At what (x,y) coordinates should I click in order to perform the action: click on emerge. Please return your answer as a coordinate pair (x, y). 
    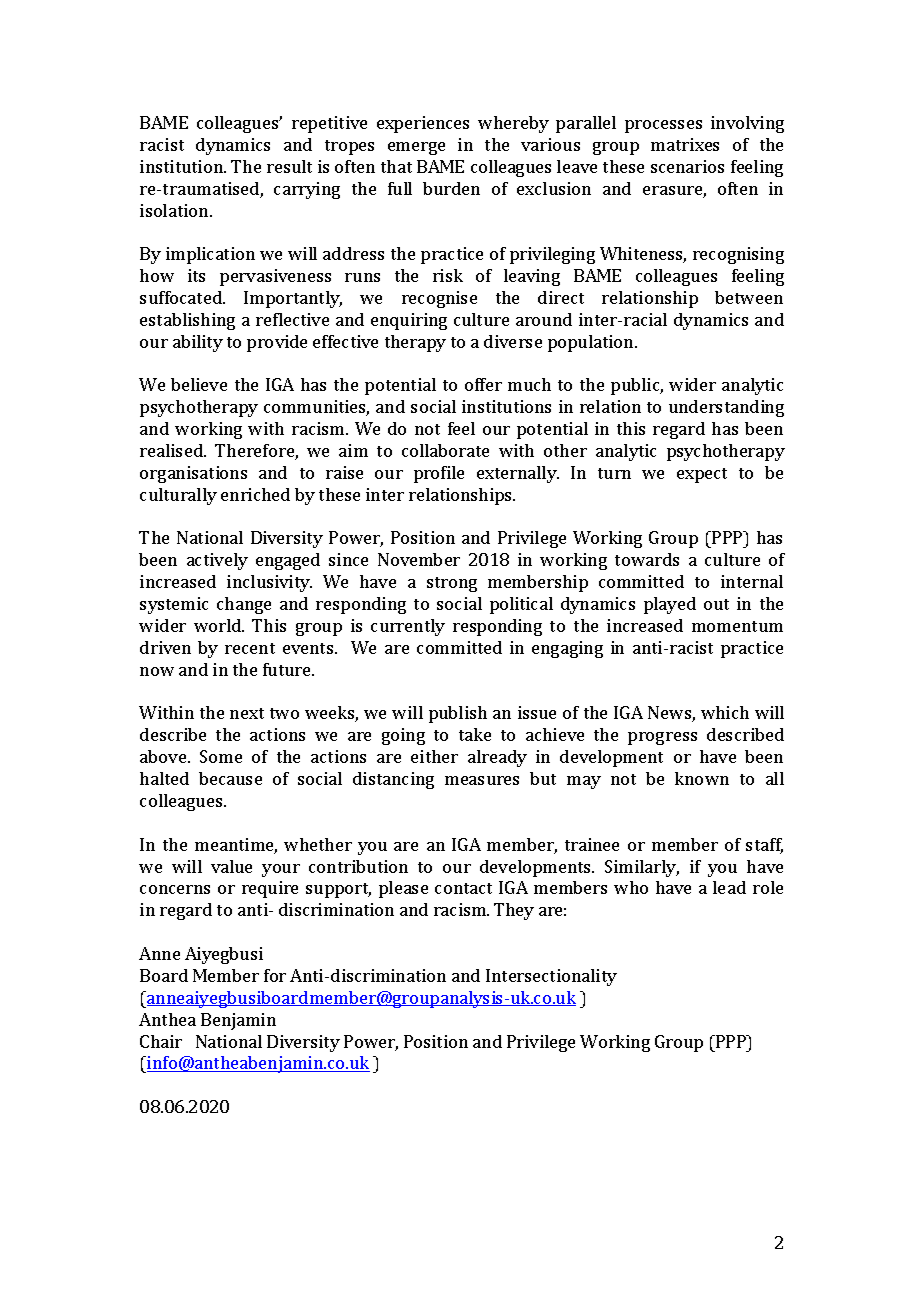
    Looking at the image, I should click on (416, 148).
